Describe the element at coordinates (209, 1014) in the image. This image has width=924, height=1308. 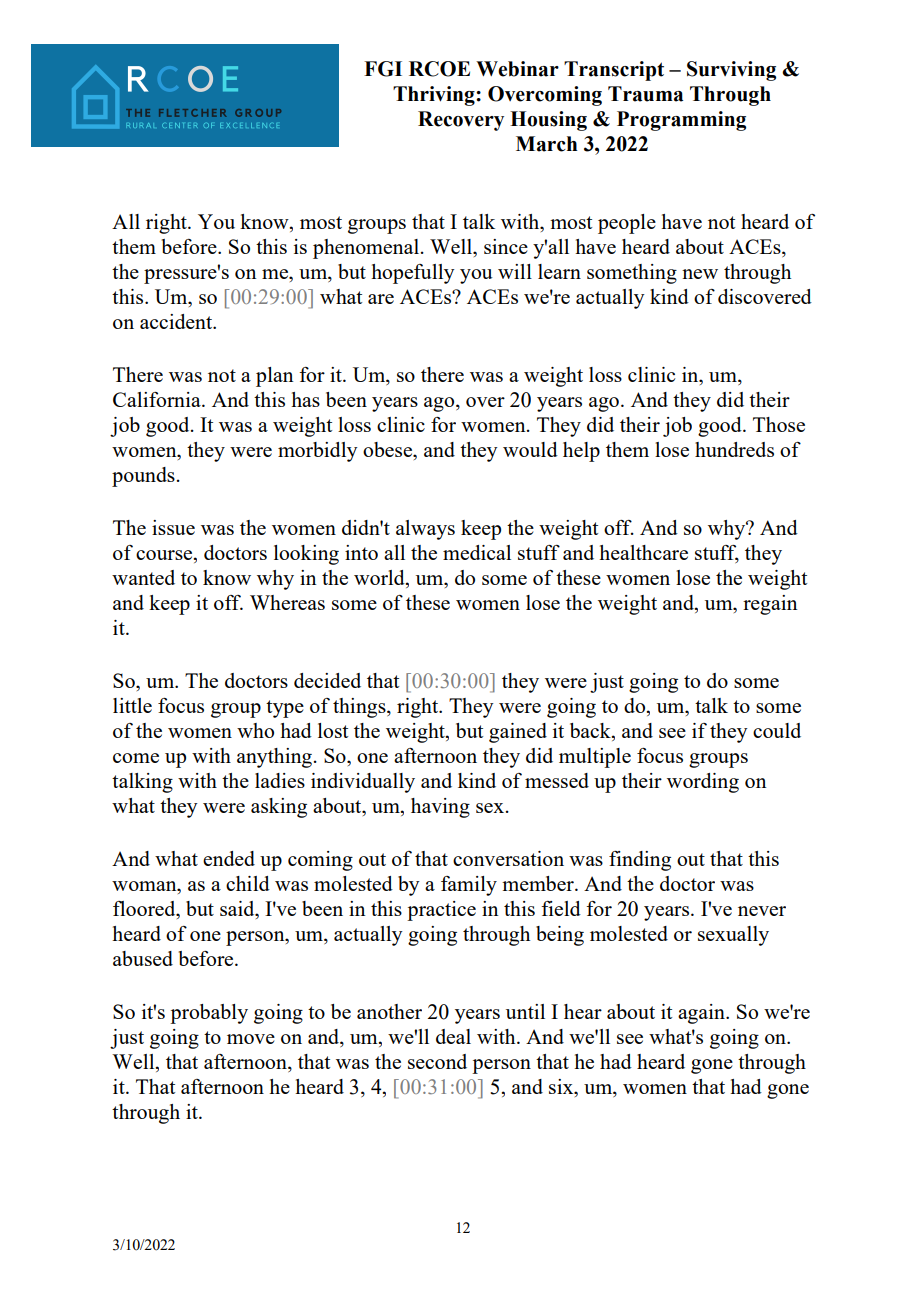
I see `probably` at that location.
